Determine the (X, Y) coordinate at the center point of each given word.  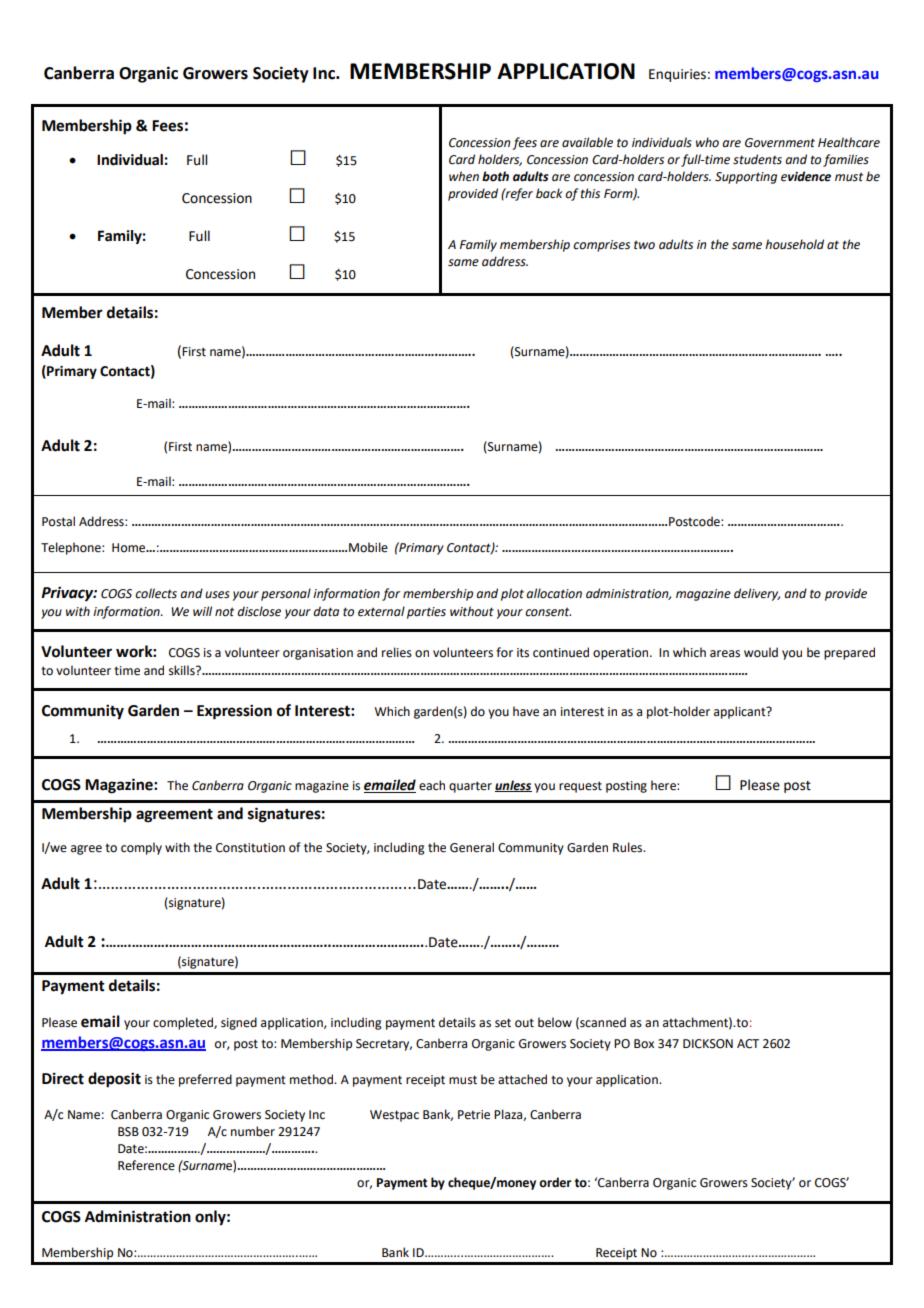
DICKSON (708, 1044)
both (495, 176)
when (464, 176)
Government (780, 143)
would (761, 652)
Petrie (474, 1115)
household (794, 244)
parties (426, 613)
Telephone (72, 548)
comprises (601, 246)
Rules (629, 847)
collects (156, 593)
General (472, 847)
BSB (128, 1132)
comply (141, 848)
